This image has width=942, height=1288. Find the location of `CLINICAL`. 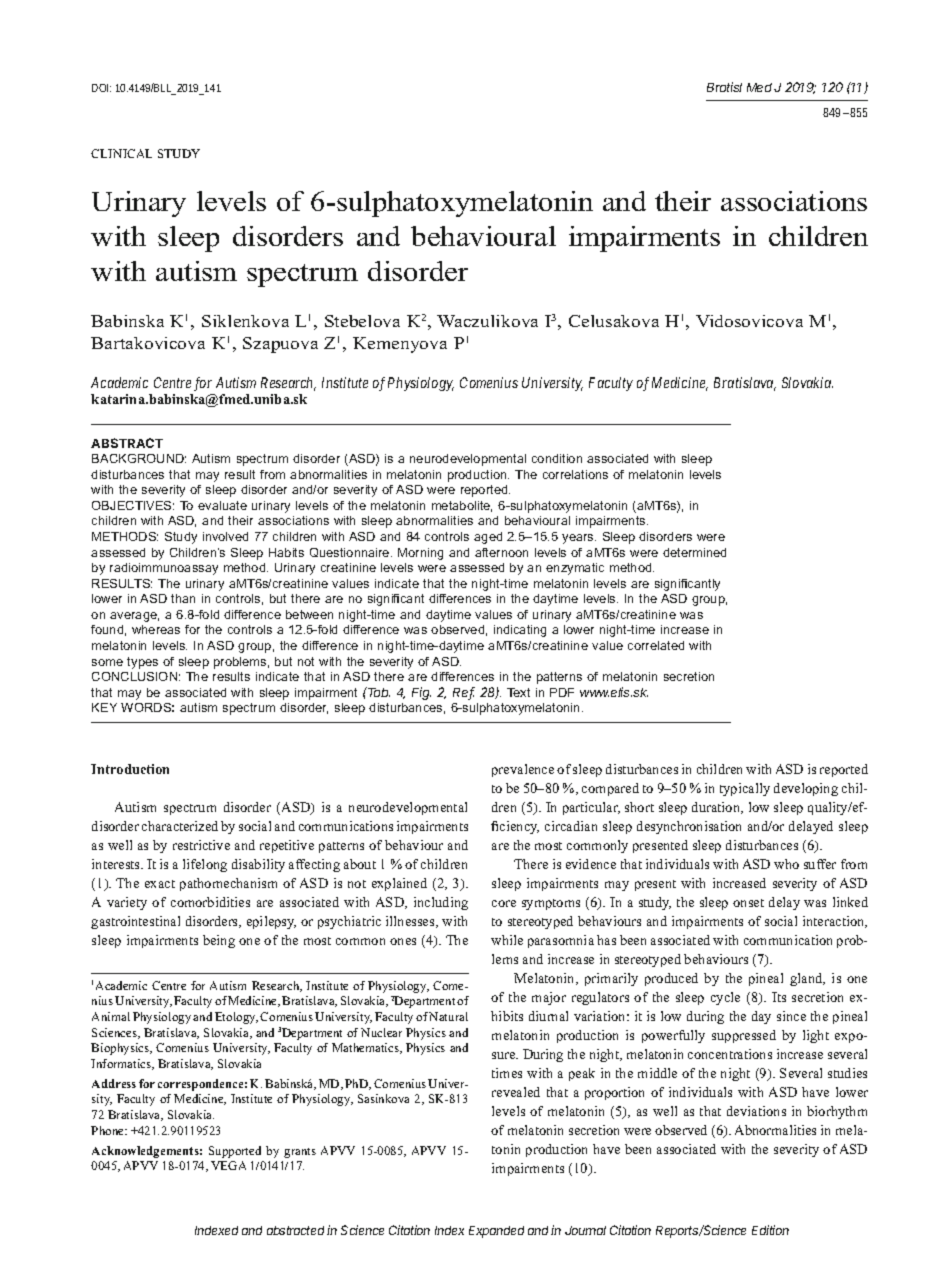

CLINICAL is located at coordinates (121, 153).
